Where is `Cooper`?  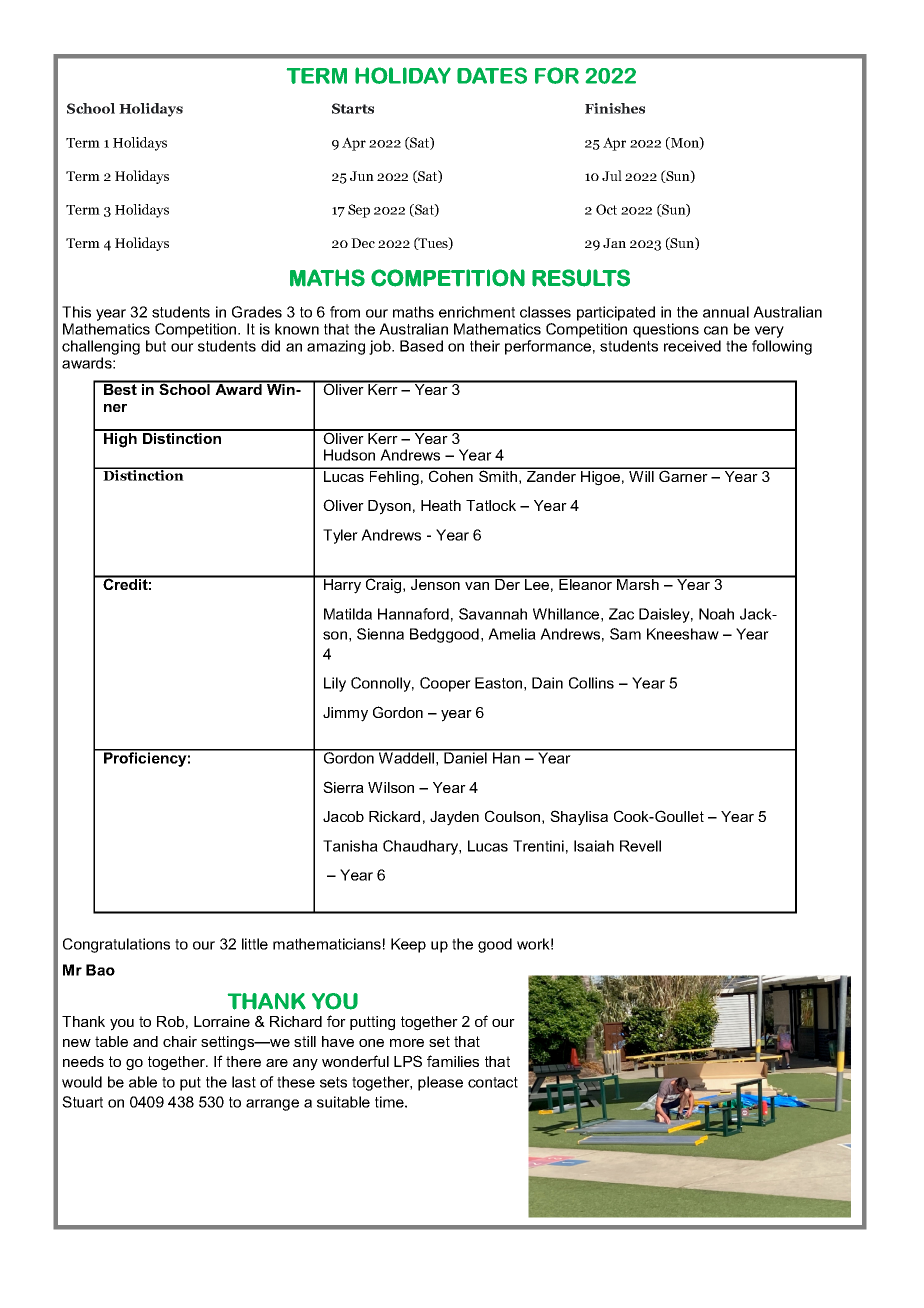 Cooper is located at coordinates (445, 684).
